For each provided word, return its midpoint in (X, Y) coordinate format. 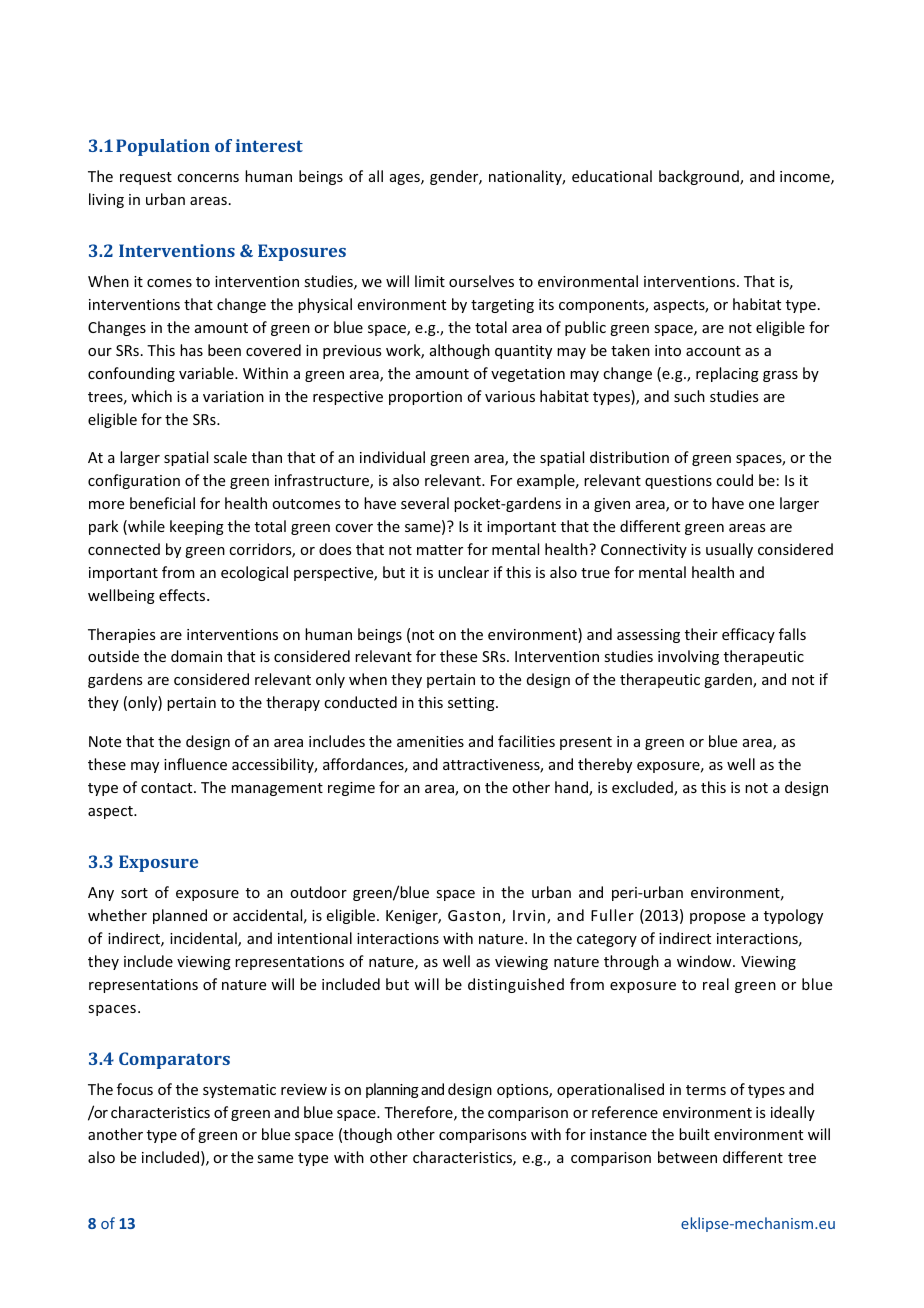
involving (688, 657)
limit (430, 281)
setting (472, 704)
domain (196, 656)
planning (392, 1090)
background (700, 177)
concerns (208, 178)
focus (135, 1089)
